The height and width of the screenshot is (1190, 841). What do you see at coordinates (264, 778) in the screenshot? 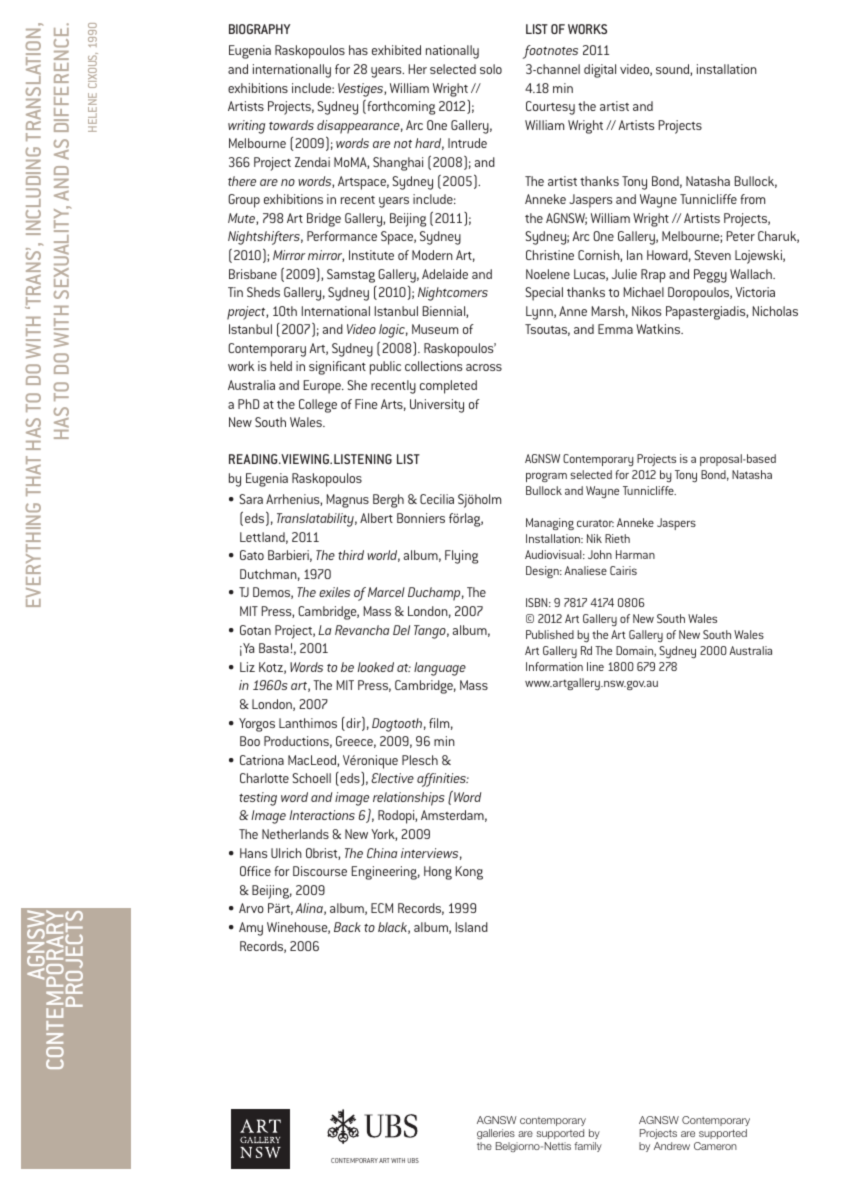
I see `Charlotte` at bounding box center [264, 778].
